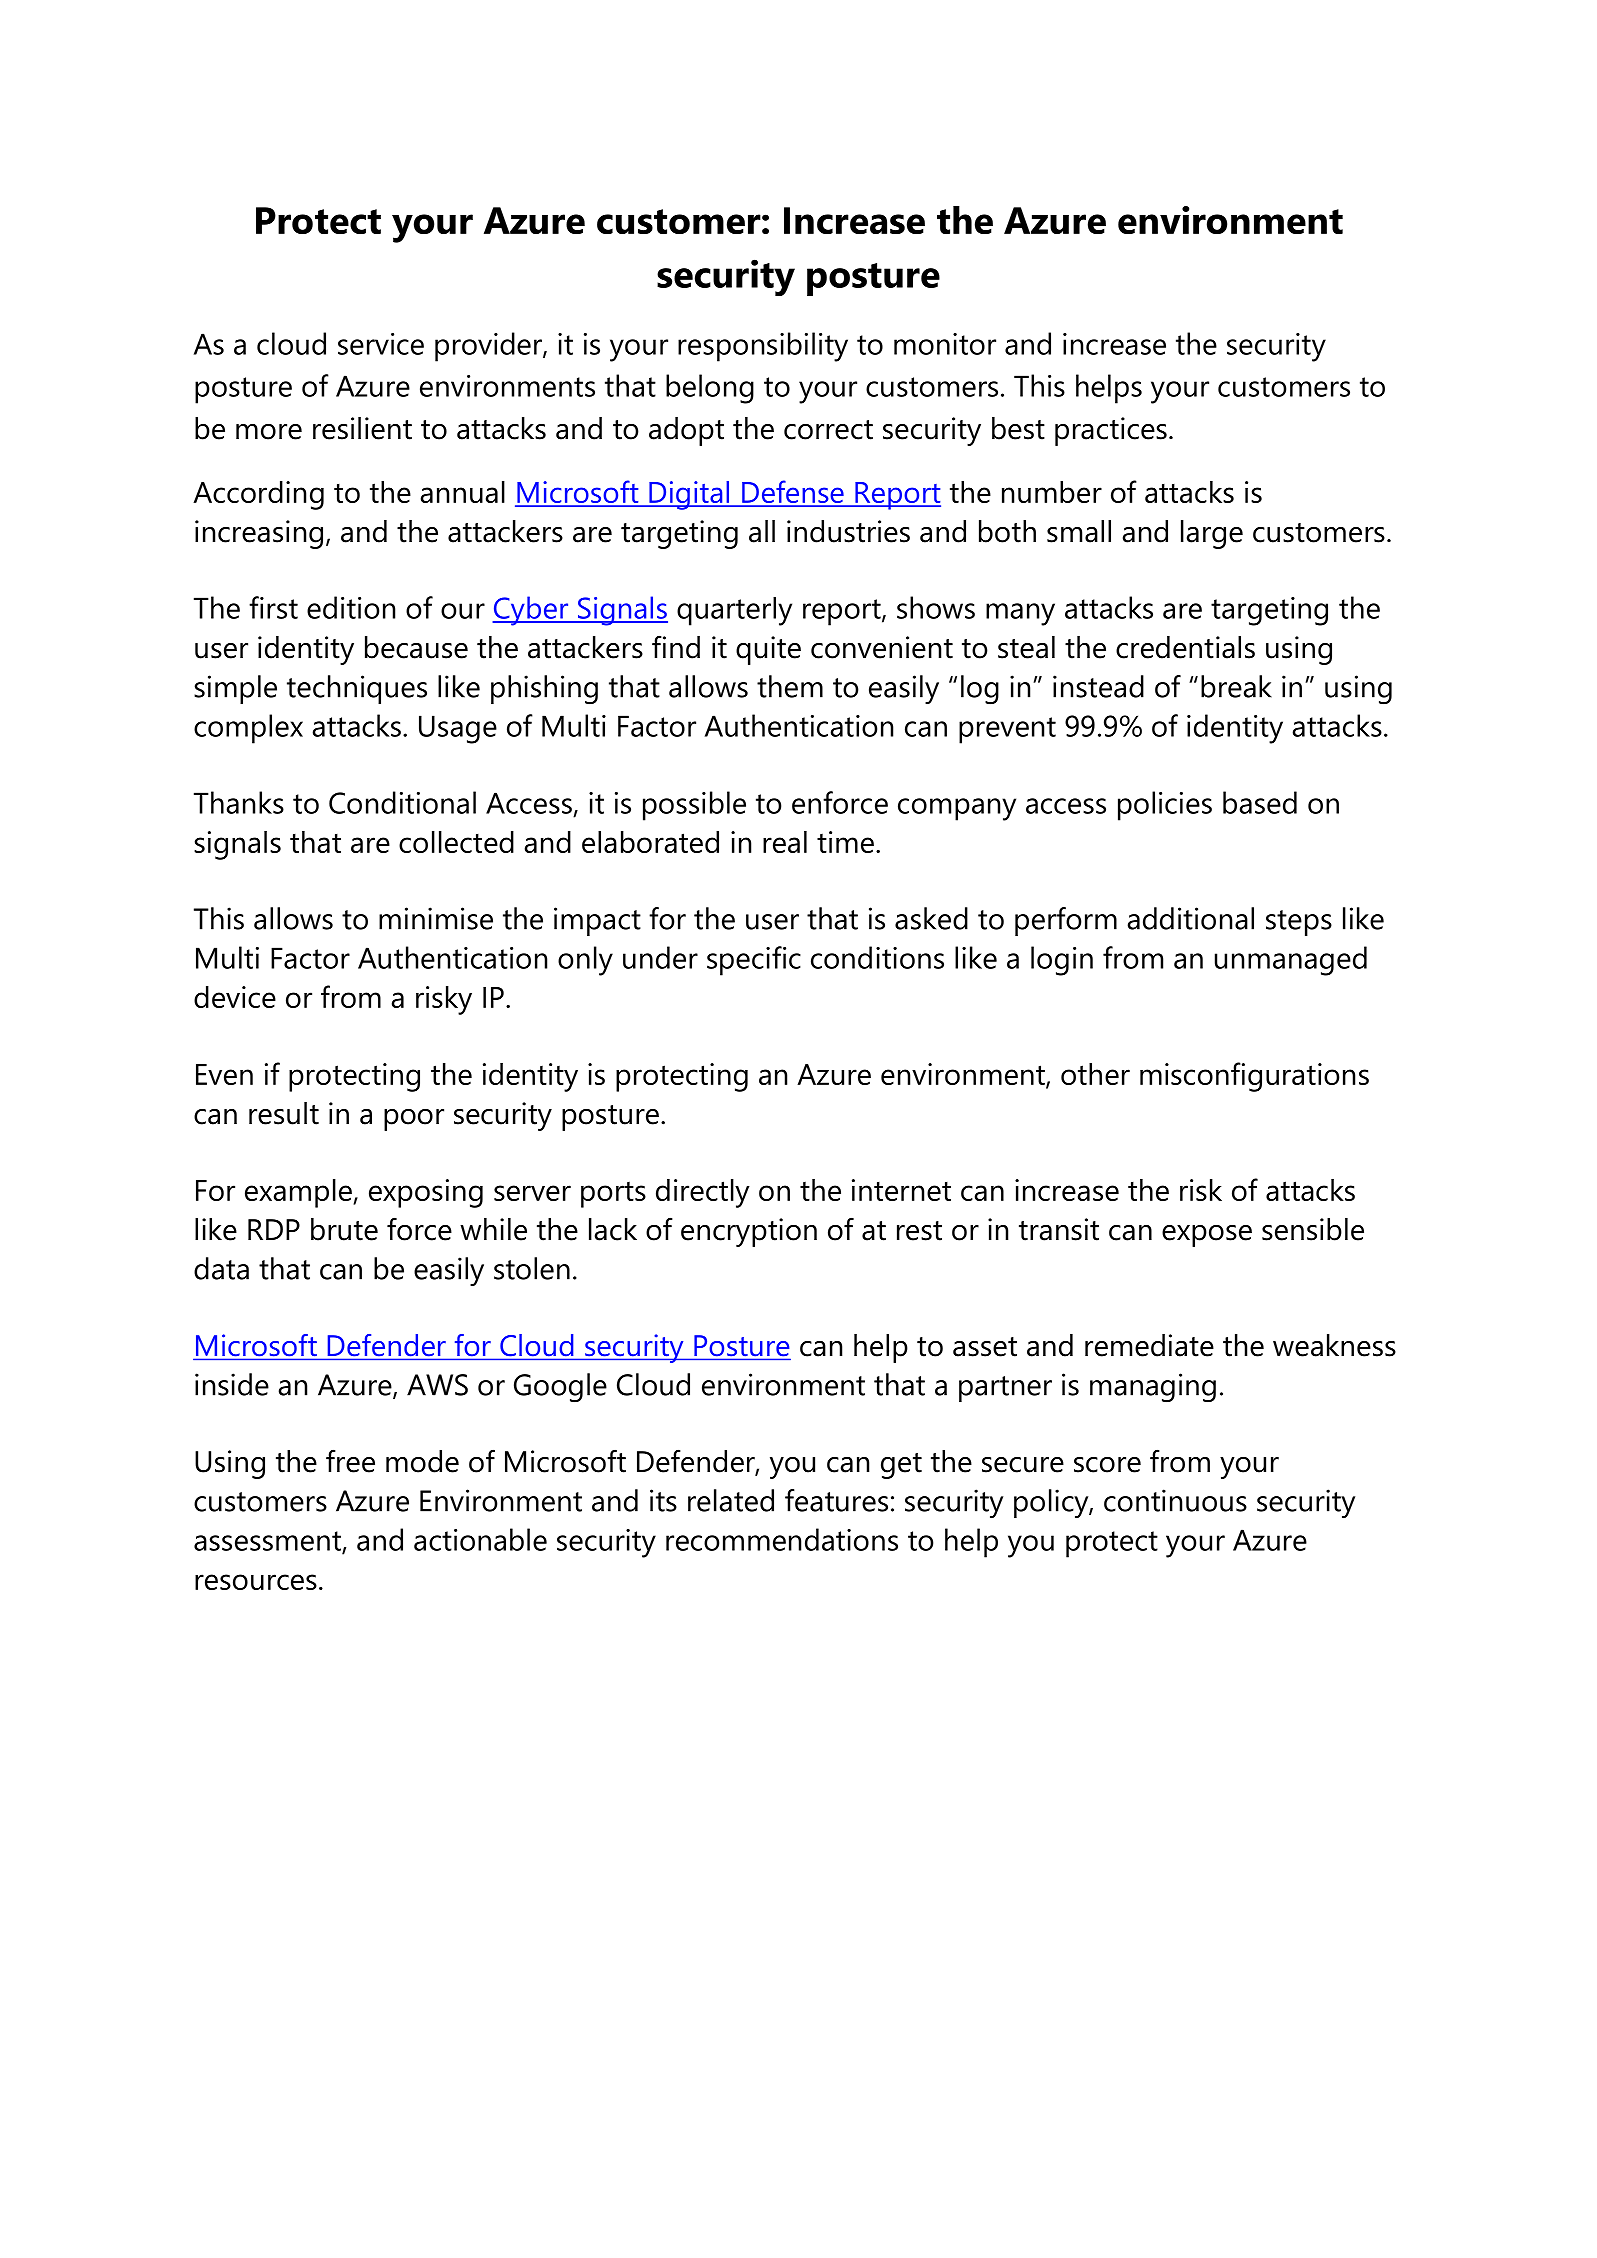 The width and height of the screenshot is (1597, 2258). I want to click on misconfigurations, so click(1254, 1077).
